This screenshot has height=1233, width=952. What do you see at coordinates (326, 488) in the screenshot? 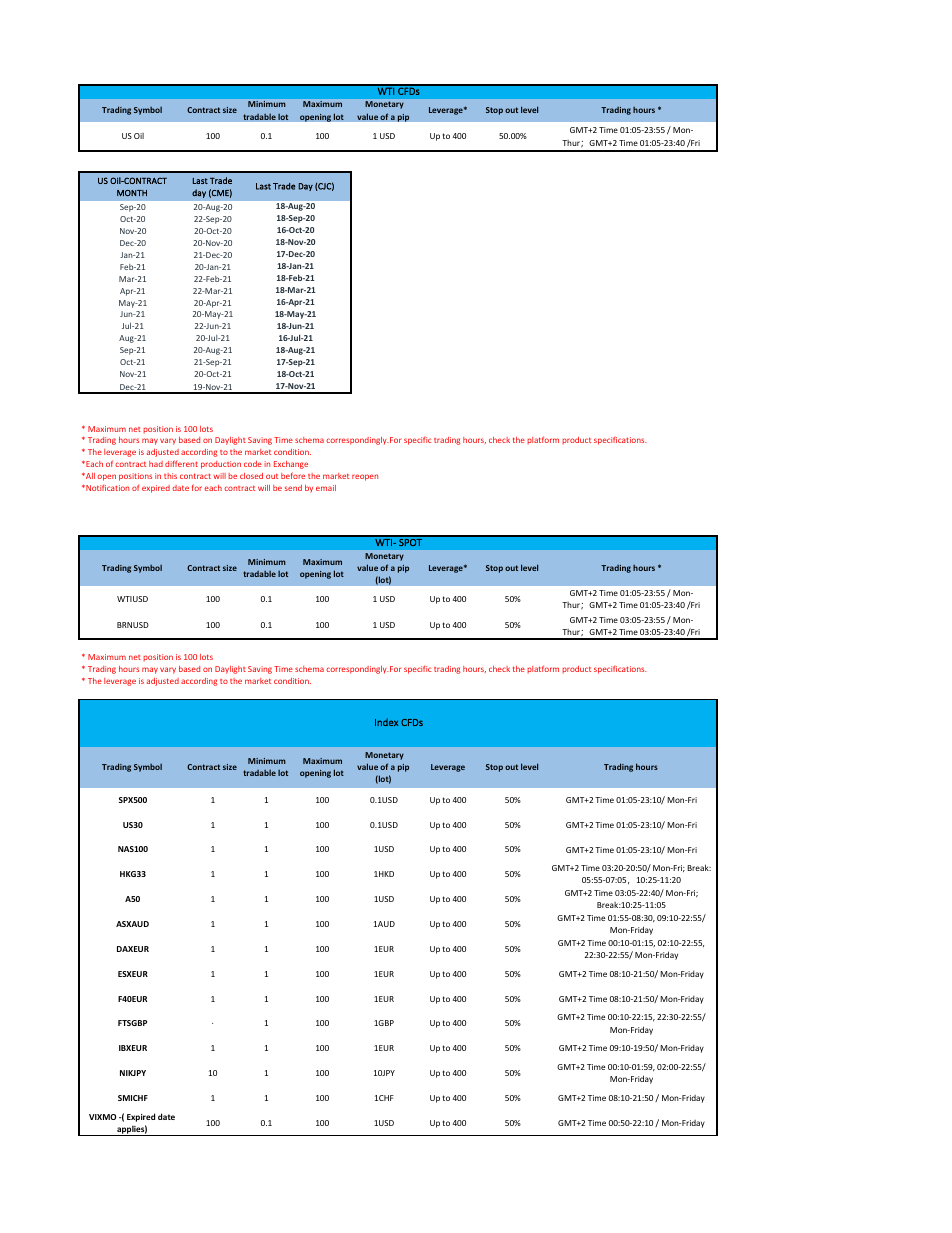
I see `email` at bounding box center [326, 488].
